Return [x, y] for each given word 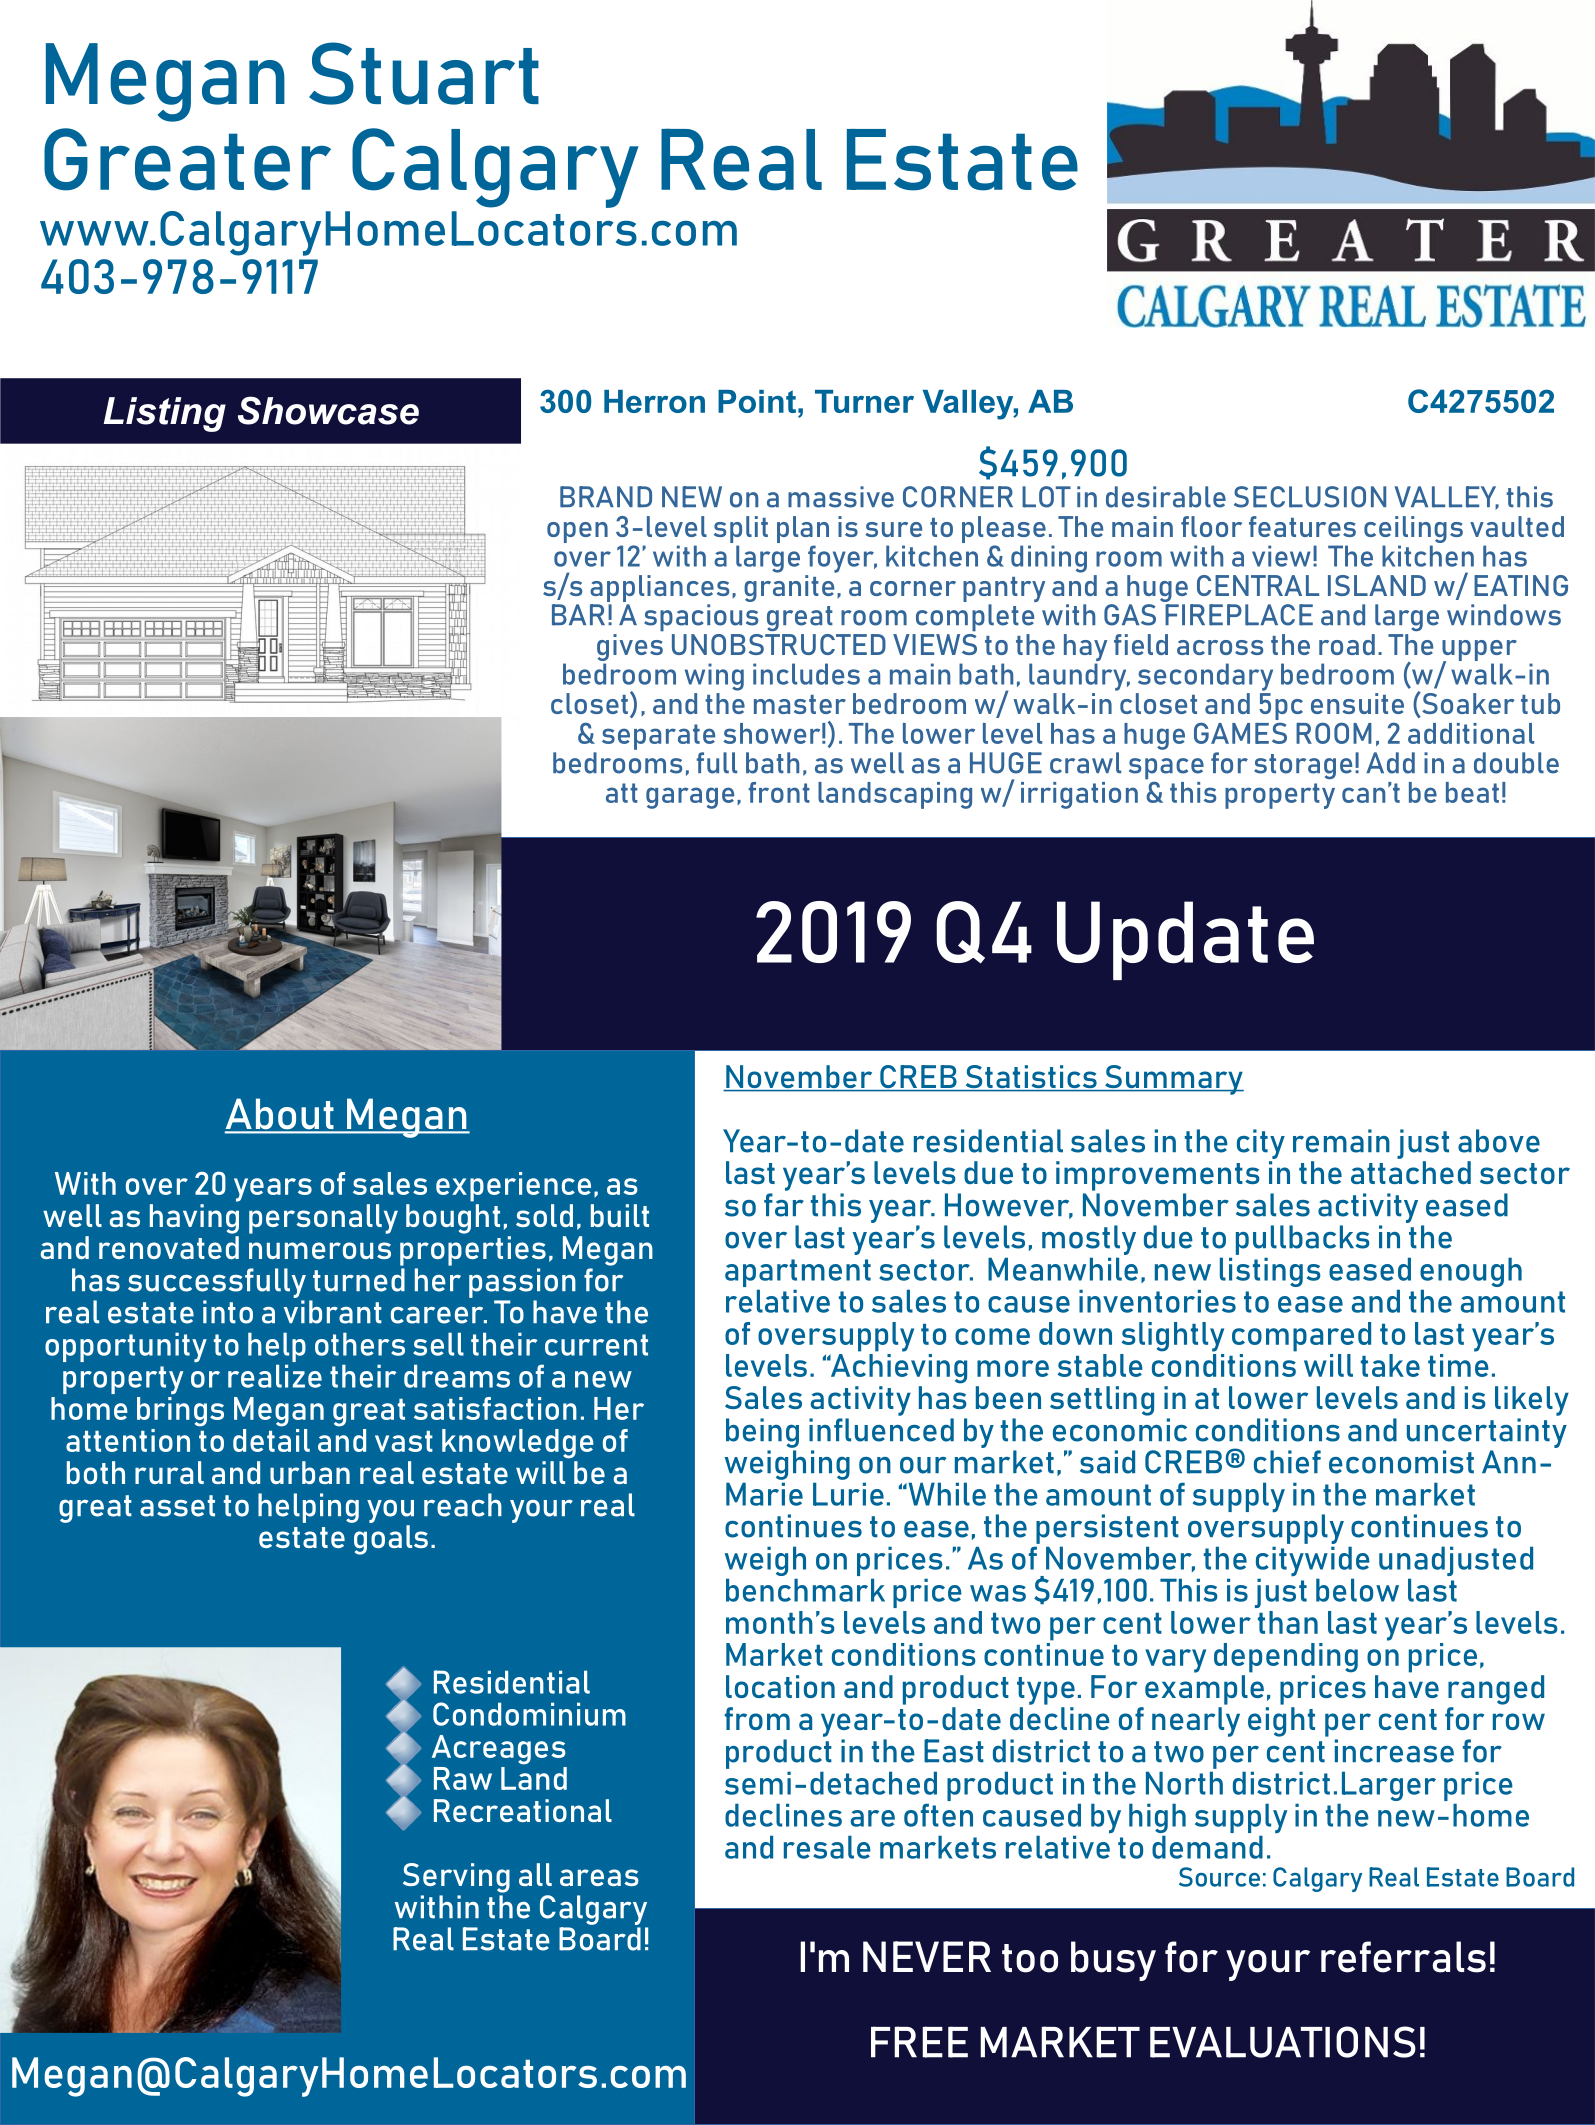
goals [391, 1540]
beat [1472, 792]
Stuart [424, 73]
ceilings [1413, 529]
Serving [456, 1878]
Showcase [328, 410]
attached [1411, 1172]
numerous [320, 1250]
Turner [864, 401]
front [779, 792]
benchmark [805, 1590]
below [1357, 1590]
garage [690, 798]
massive [841, 497]
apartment [798, 1273]
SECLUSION [1310, 497]
